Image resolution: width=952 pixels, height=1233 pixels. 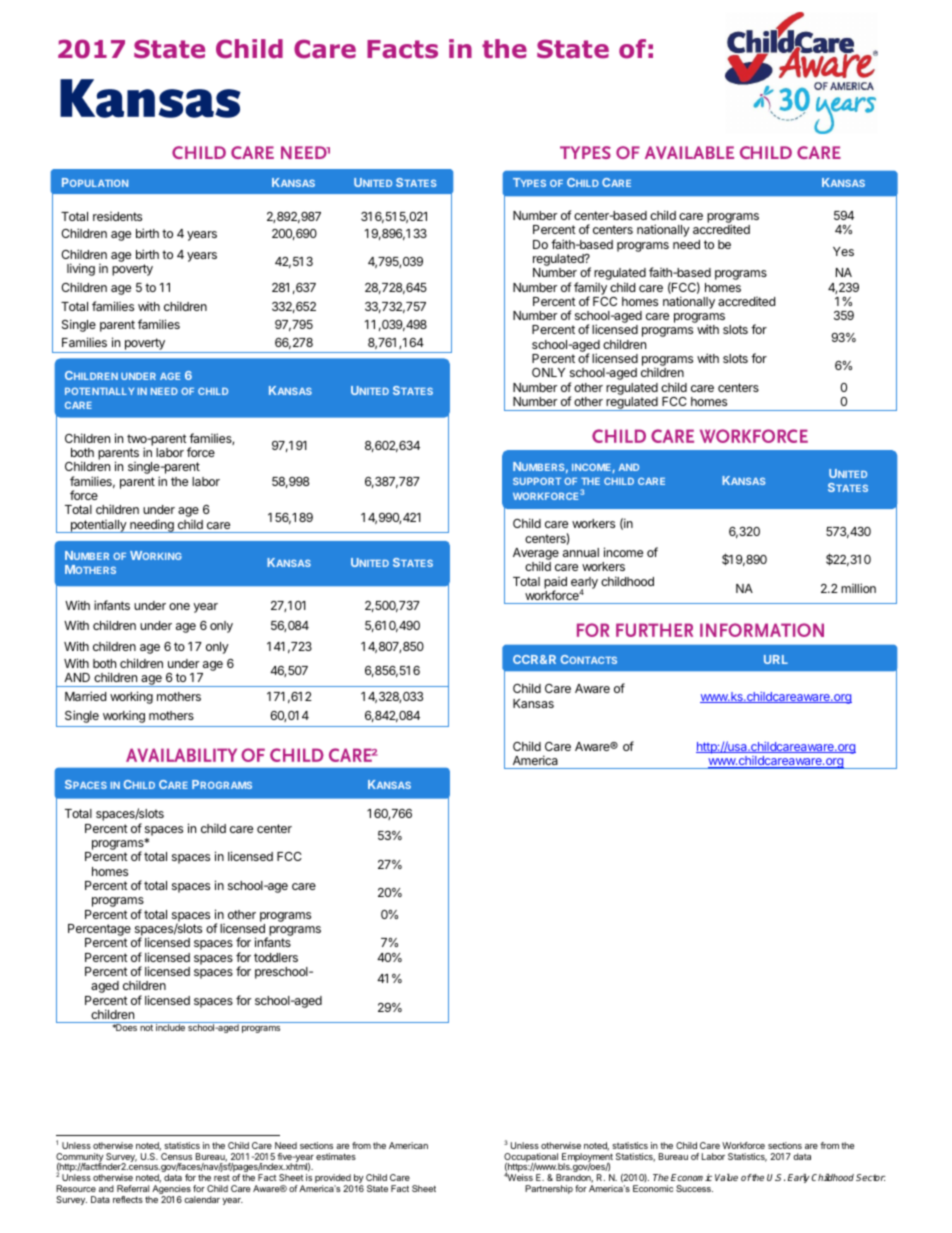 I want to click on paid, so click(x=555, y=584).
